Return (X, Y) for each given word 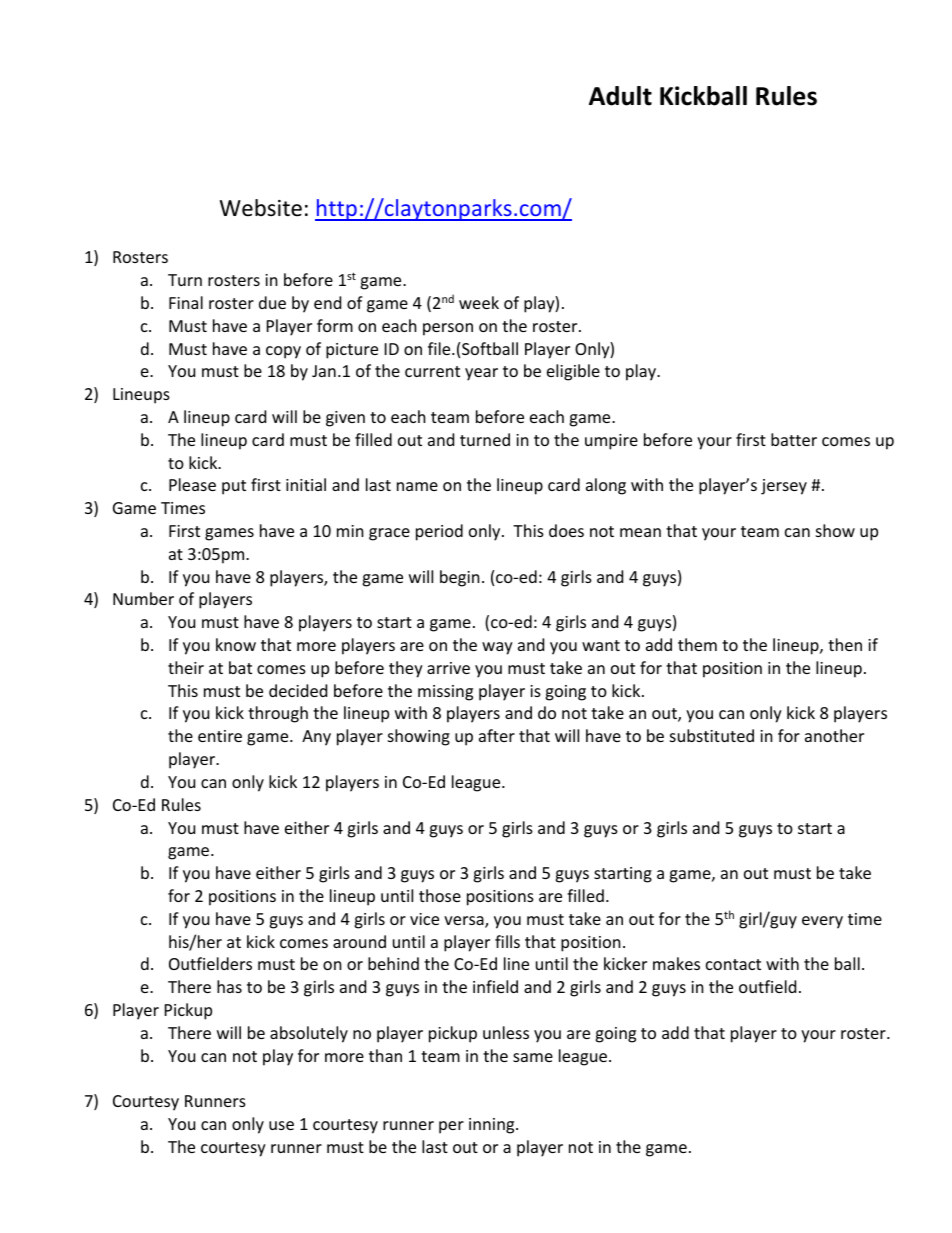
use (281, 1125)
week (479, 302)
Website (261, 208)
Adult (620, 96)
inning (493, 1126)
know (236, 644)
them (697, 644)
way (497, 648)
